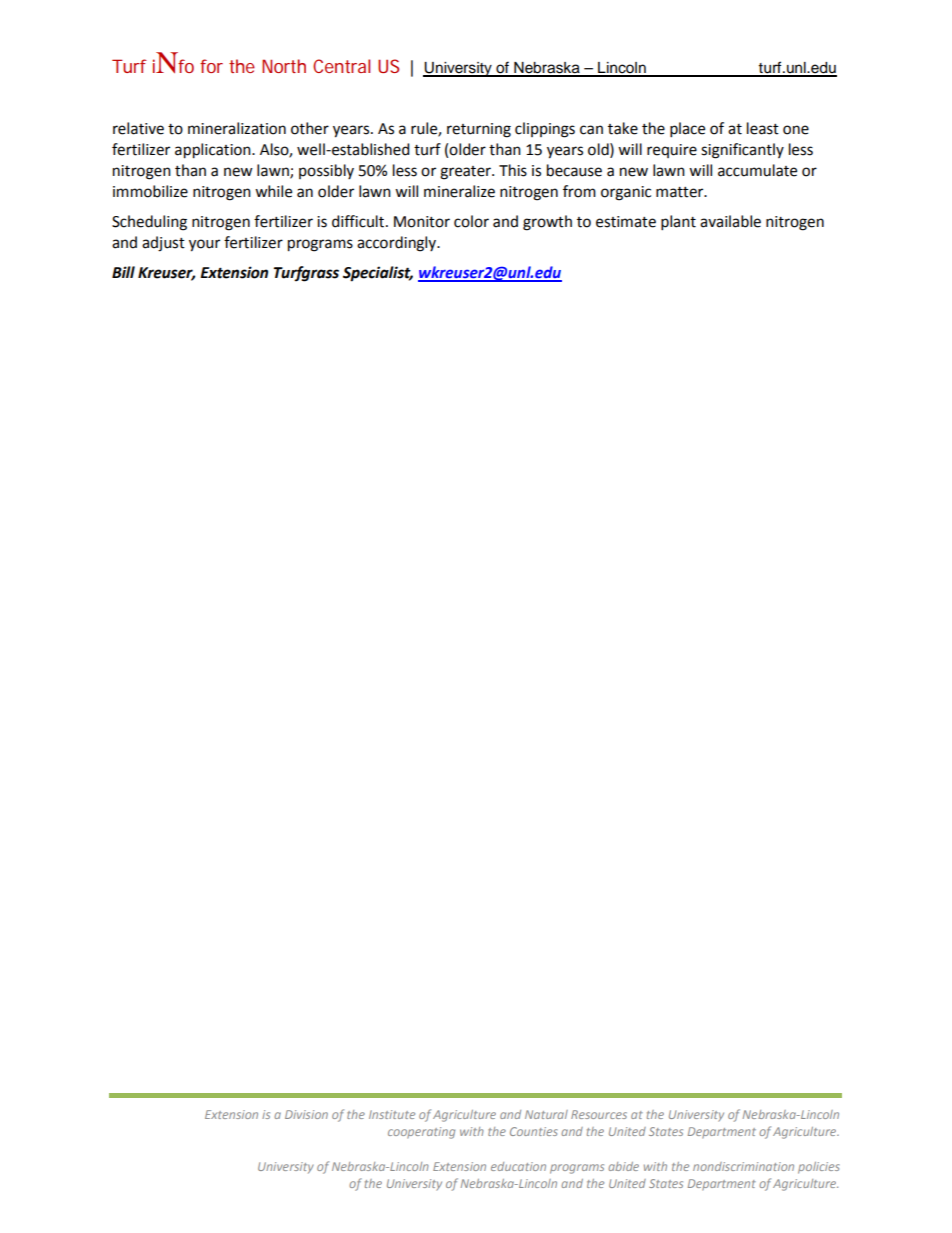 The height and width of the image is (1233, 952). What do you see at coordinates (378, 274) in the image?
I see `Specialist` at bounding box center [378, 274].
